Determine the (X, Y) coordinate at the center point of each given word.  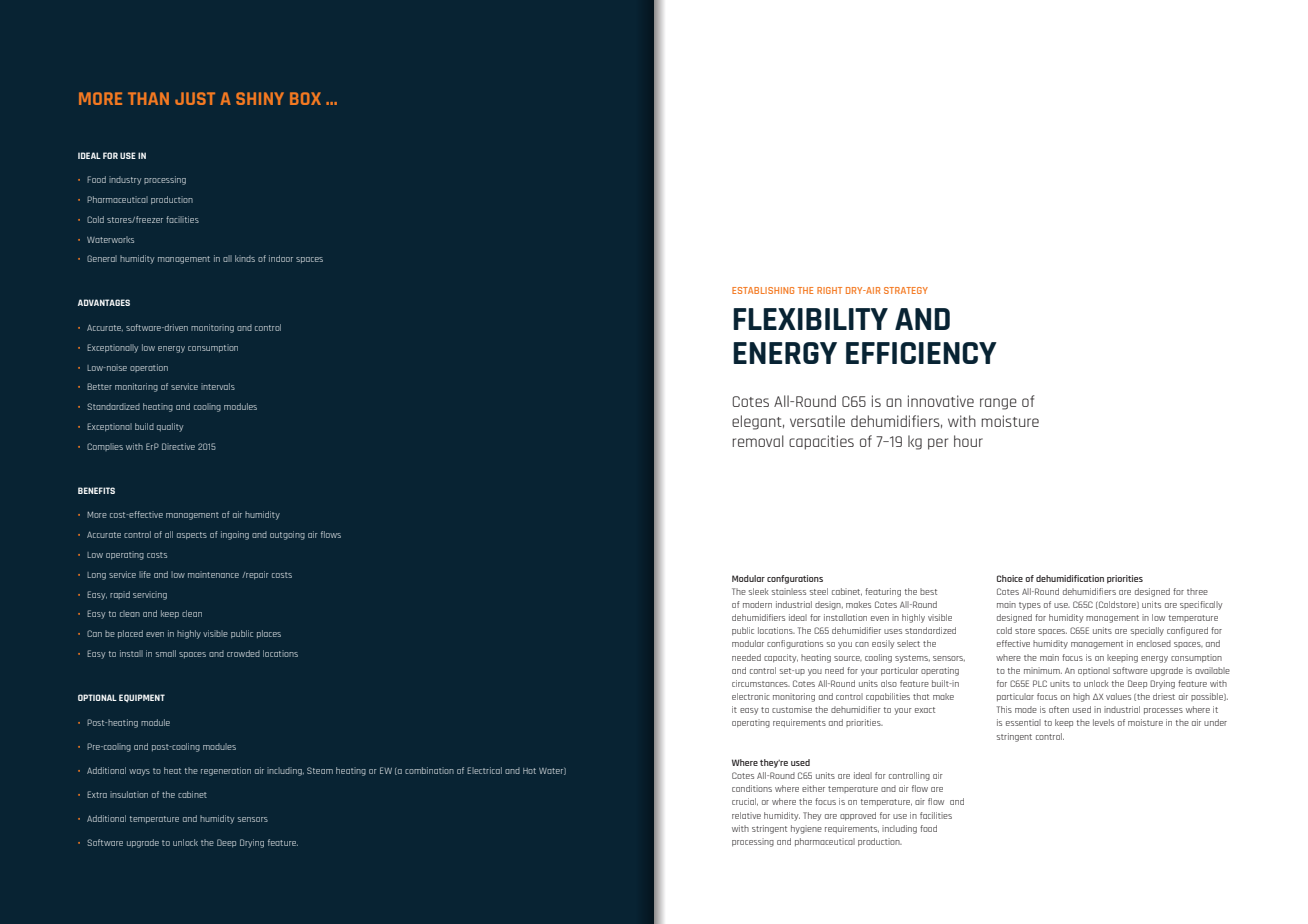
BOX (305, 98)
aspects (192, 535)
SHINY (260, 98)
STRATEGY (906, 290)
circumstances (761, 683)
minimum (1043, 670)
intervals (218, 386)
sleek (759, 591)
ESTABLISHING (763, 290)
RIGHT (829, 290)
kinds (245, 258)
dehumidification (1070, 578)
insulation (129, 794)
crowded (243, 653)
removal (758, 441)
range (998, 404)
